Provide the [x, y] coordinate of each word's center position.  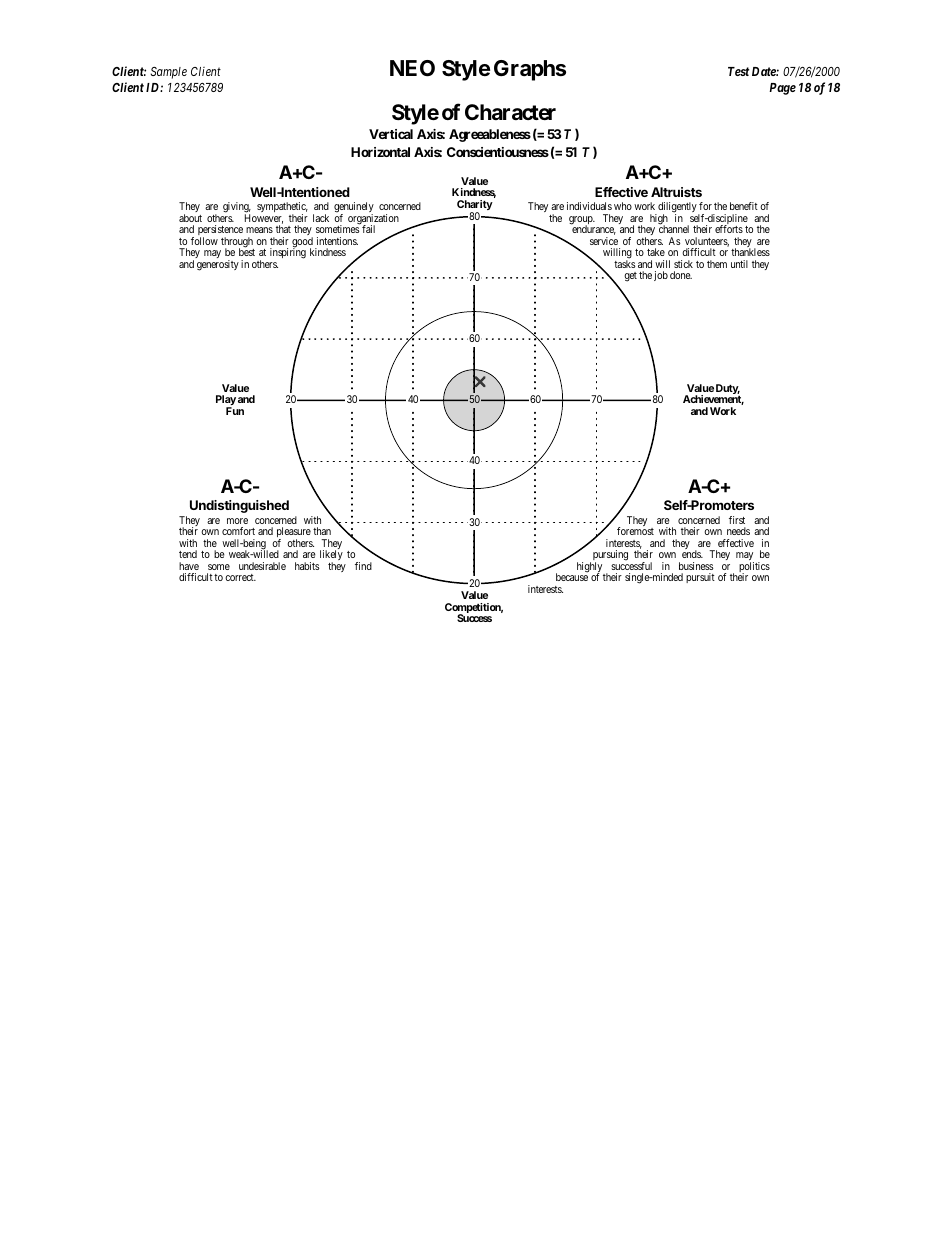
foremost [635, 531]
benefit [744, 206]
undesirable [262, 566]
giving [237, 208]
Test [738, 71]
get [630, 277]
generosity [218, 265]
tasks [625, 264]
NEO [412, 68]
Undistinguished [239, 506]
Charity [475, 206]
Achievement [713, 400]
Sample [168, 73]
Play [226, 401]
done [681, 275]
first [737, 520]
